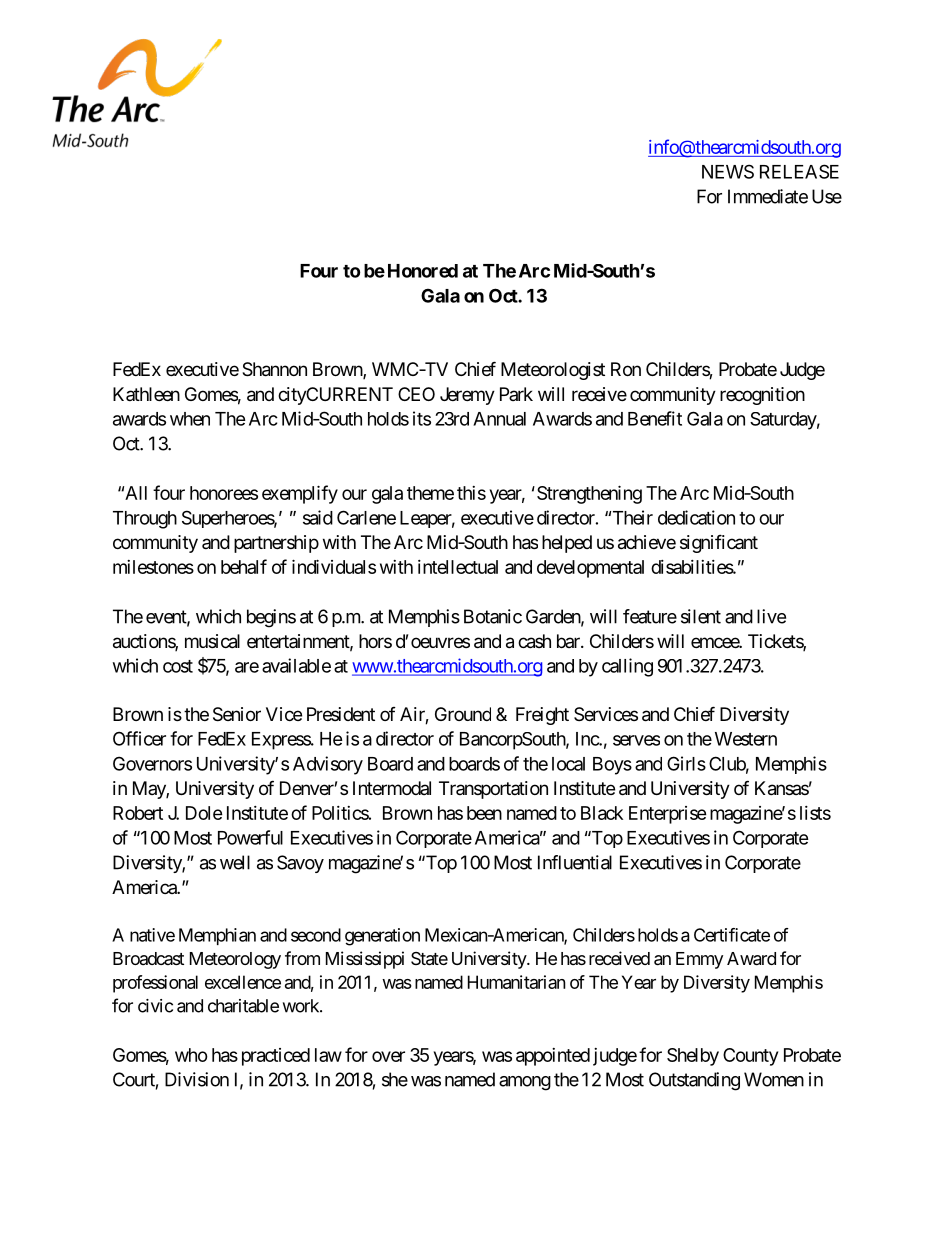 This screenshot has height=1233, width=952. What do you see at coordinates (423, 271) in the screenshot?
I see `Honored` at bounding box center [423, 271].
